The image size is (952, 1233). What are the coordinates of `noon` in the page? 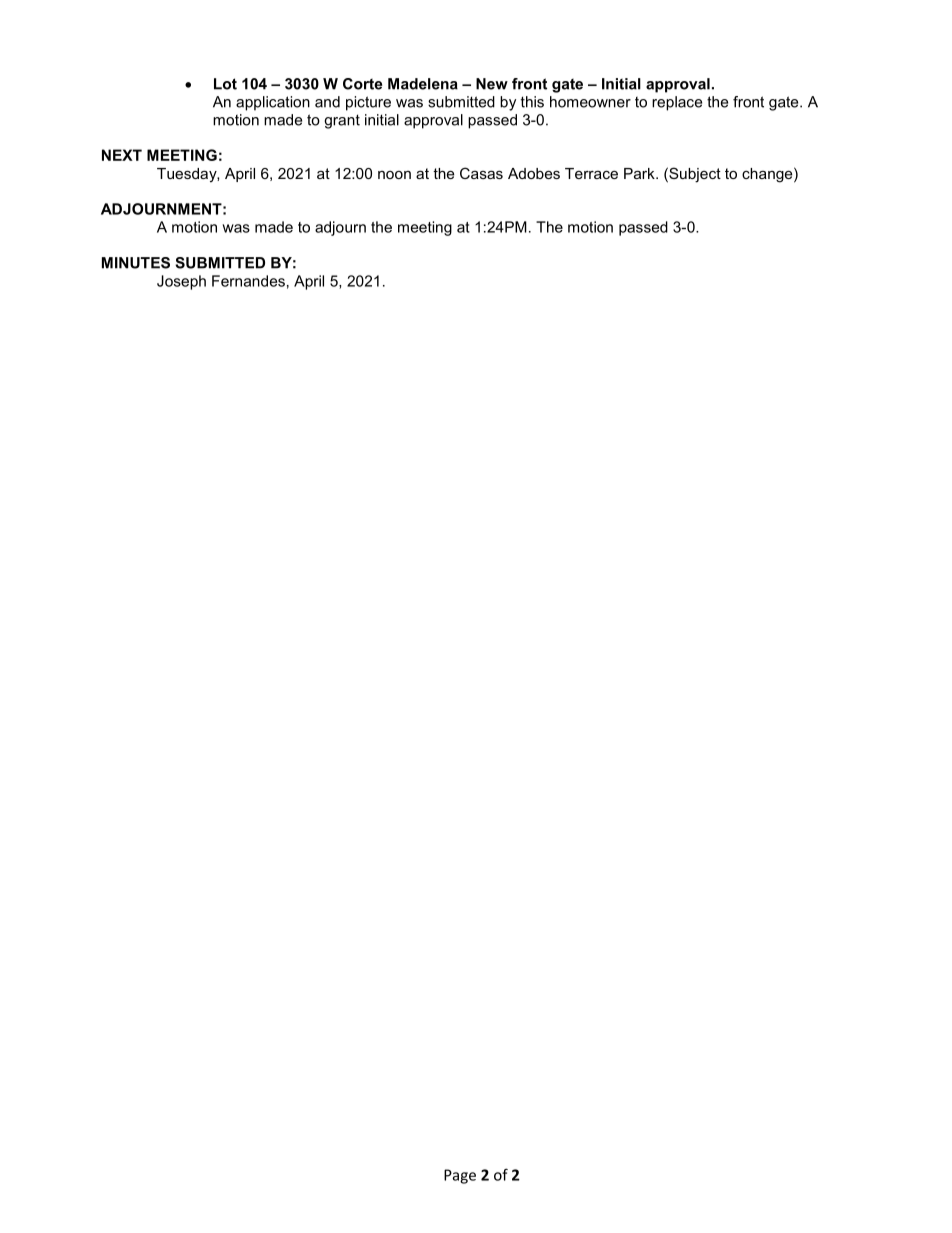 It's located at (394, 175).
